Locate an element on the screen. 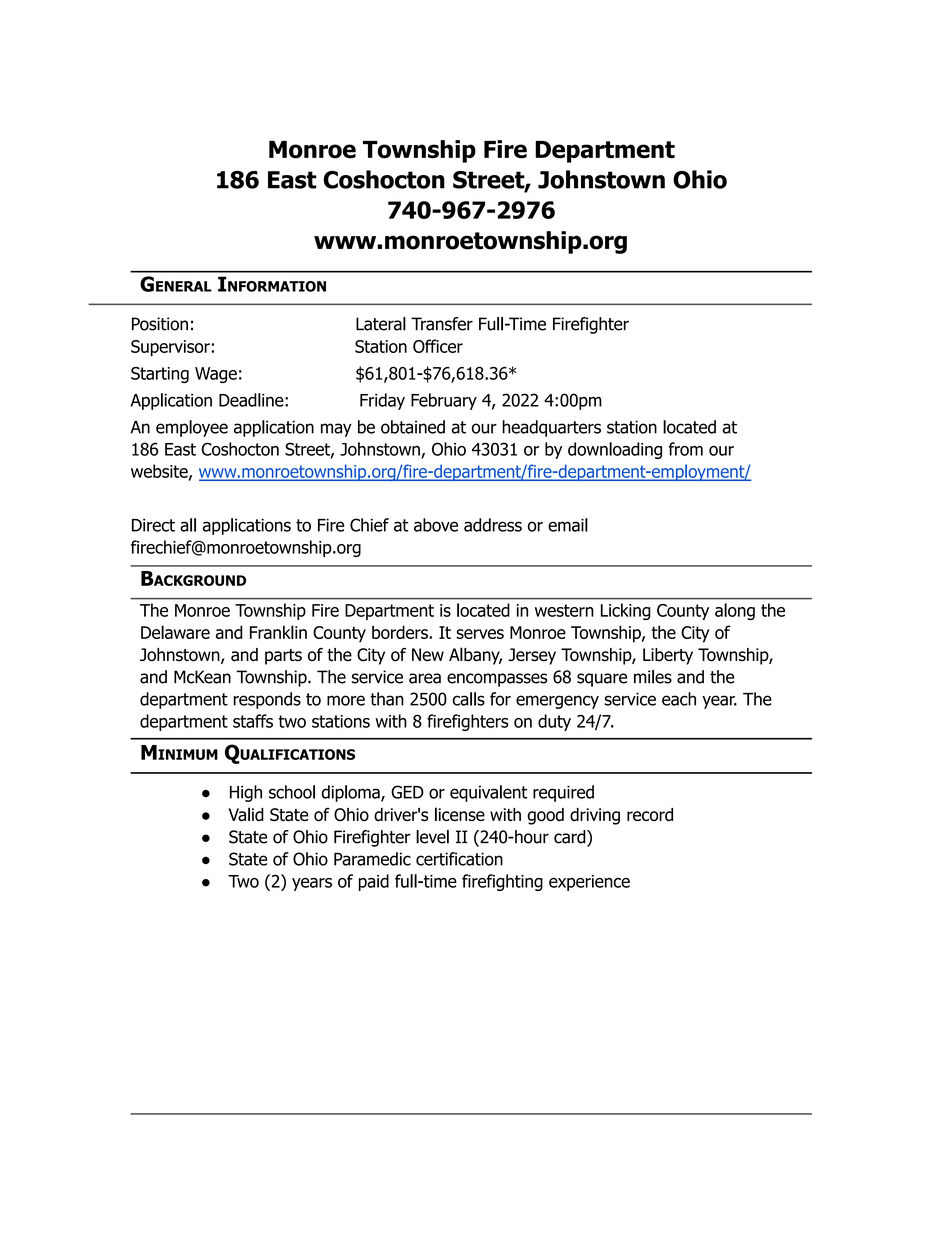 This screenshot has width=952, height=1233. Delaware is located at coordinates (175, 632).
